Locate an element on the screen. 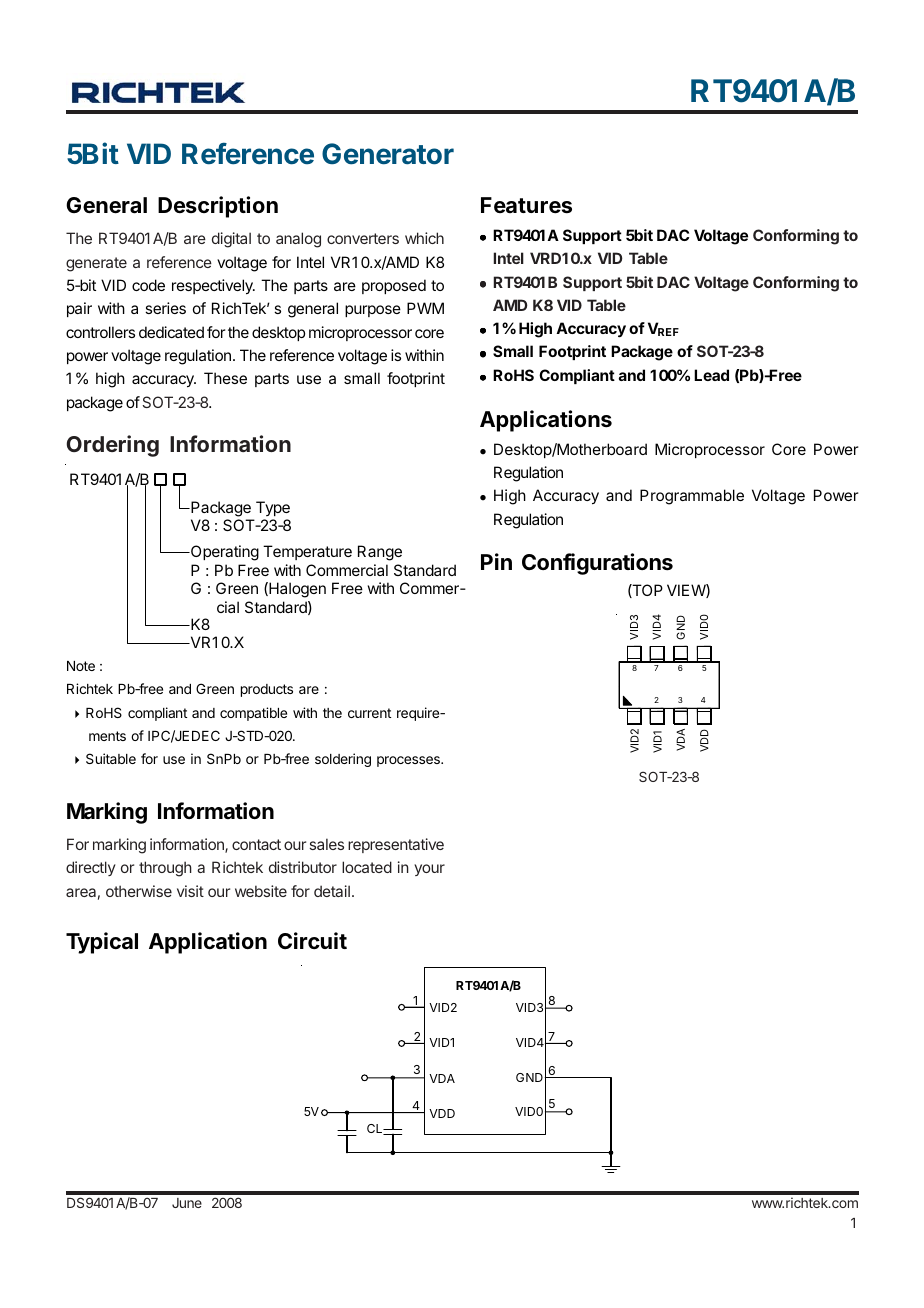  Description is located at coordinates (218, 207).
